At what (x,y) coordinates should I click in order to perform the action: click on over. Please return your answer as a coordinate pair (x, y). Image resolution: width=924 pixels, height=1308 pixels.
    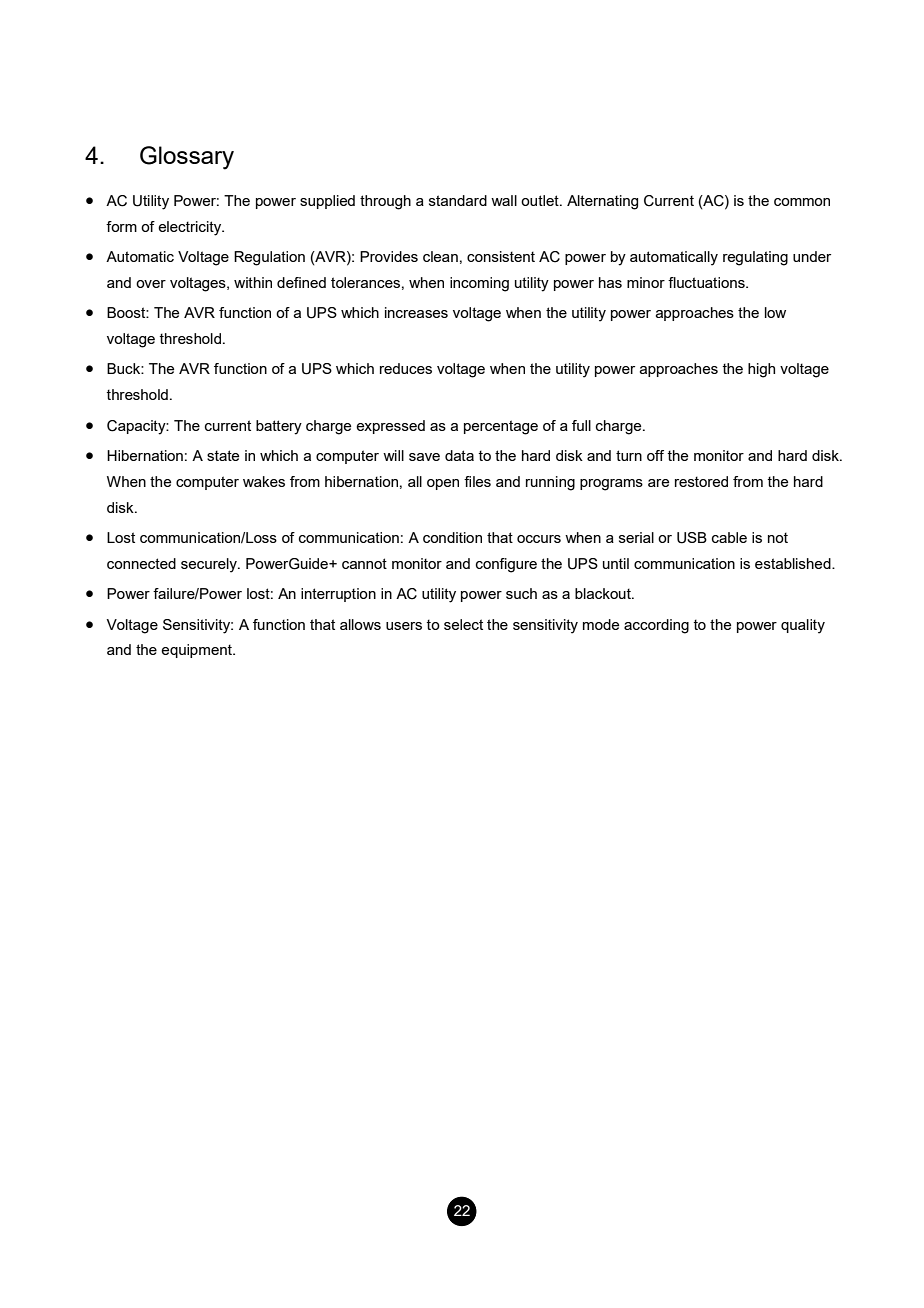
    Looking at the image, I should click on (151, 284).
